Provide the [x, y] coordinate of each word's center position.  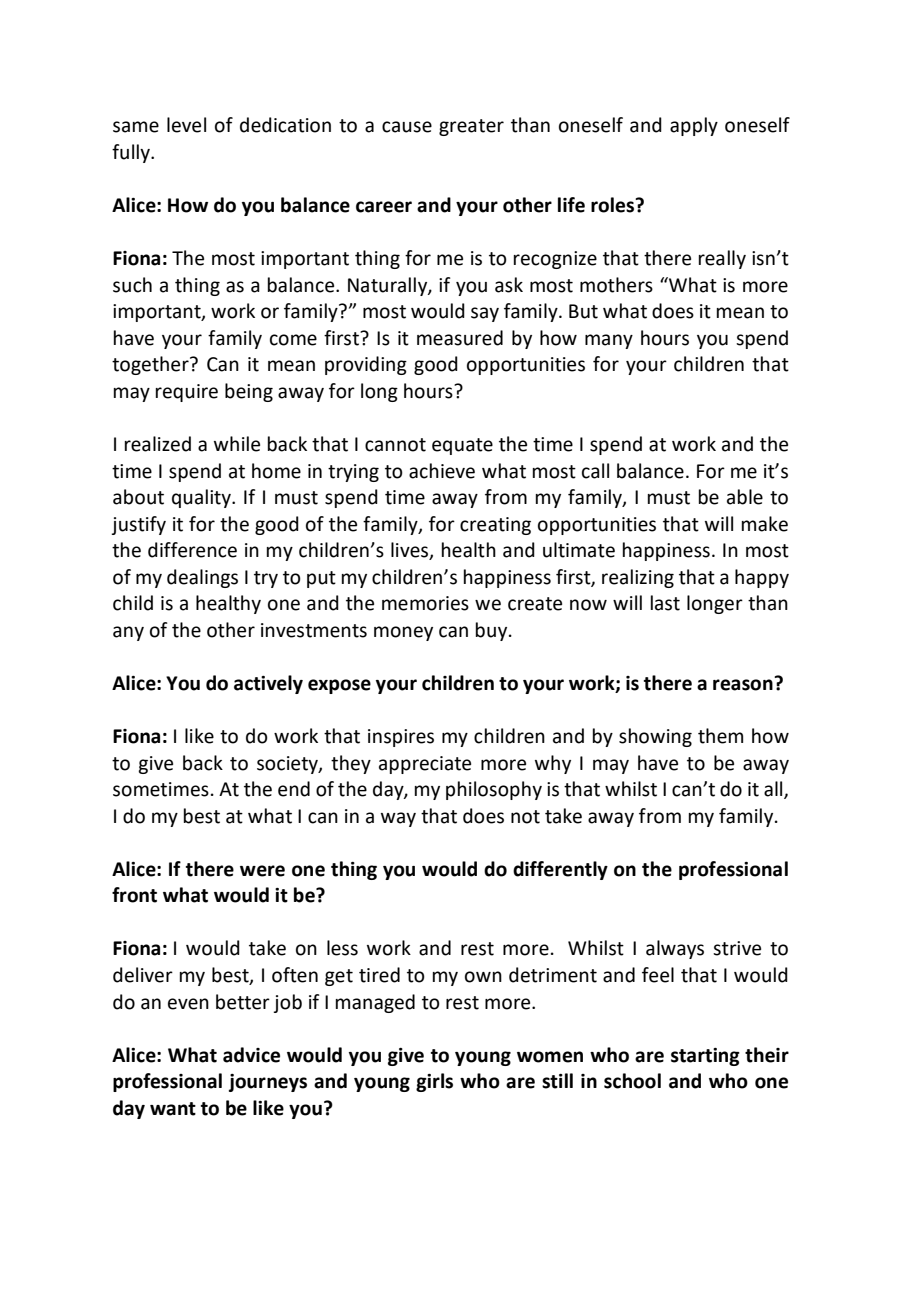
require [187, 393]
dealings [202, 578]
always [675, 949]
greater [471, 127]
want [173, 1109]
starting [705, 1057]
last [665, 603]
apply [694, 126]
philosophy [494, 790]
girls [434, 1082]
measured [460, 338]
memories [425, 603]
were [262, 871]
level [186, 125]
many [609, 341]
